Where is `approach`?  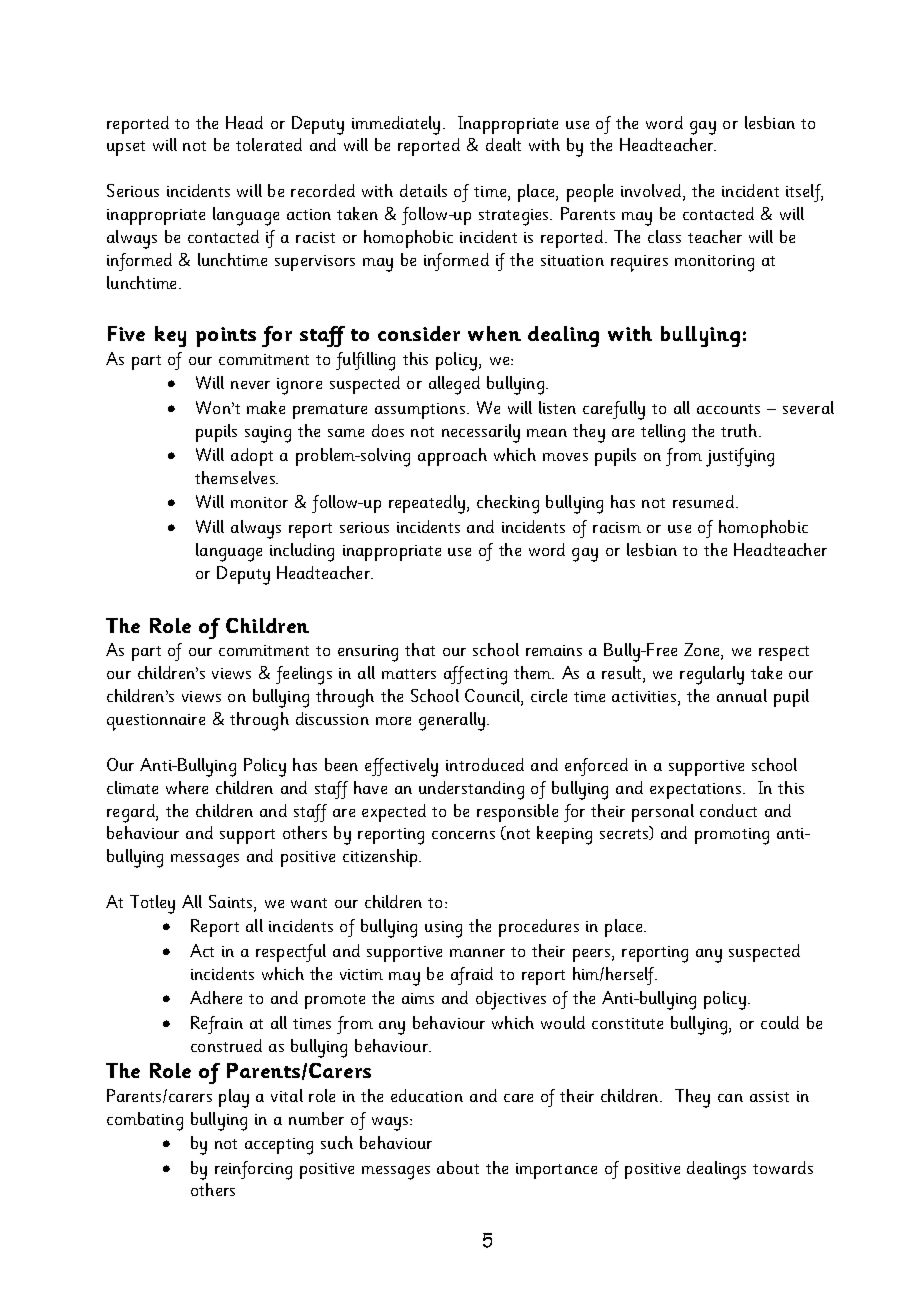 approach is located at coordinates (452, 457).
